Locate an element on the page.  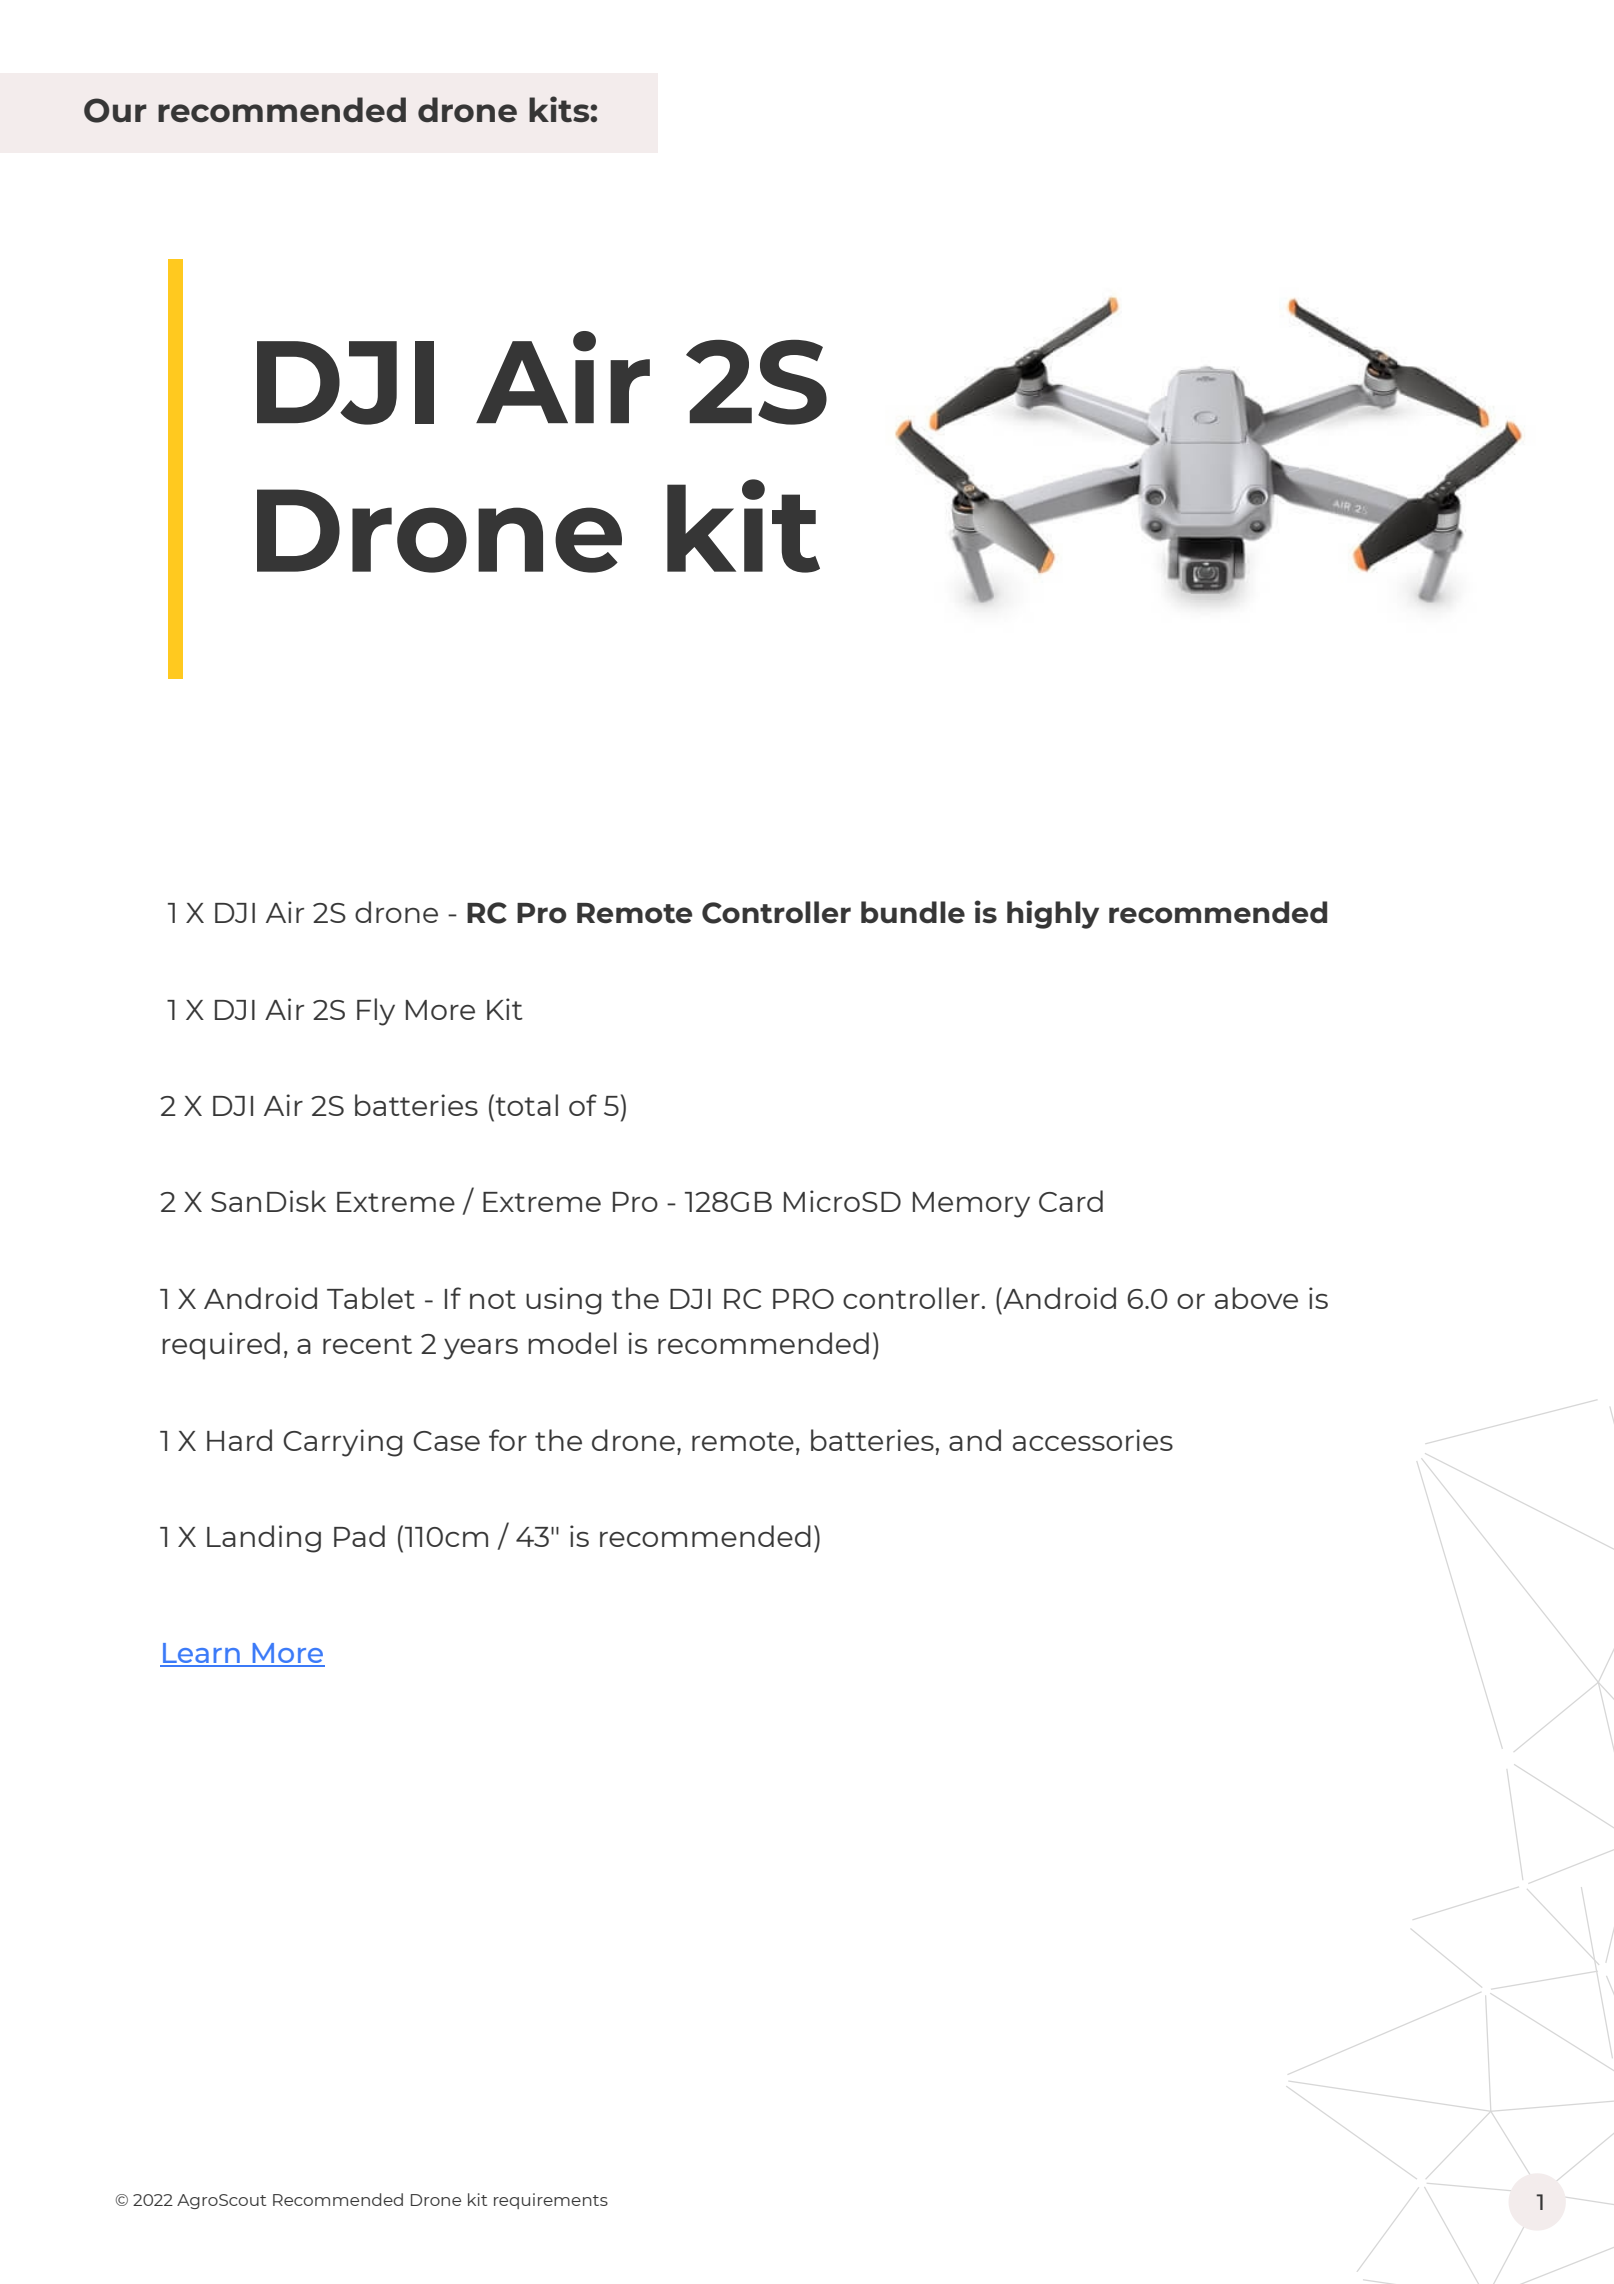
Card is located at coordinates (1071, 1201).
